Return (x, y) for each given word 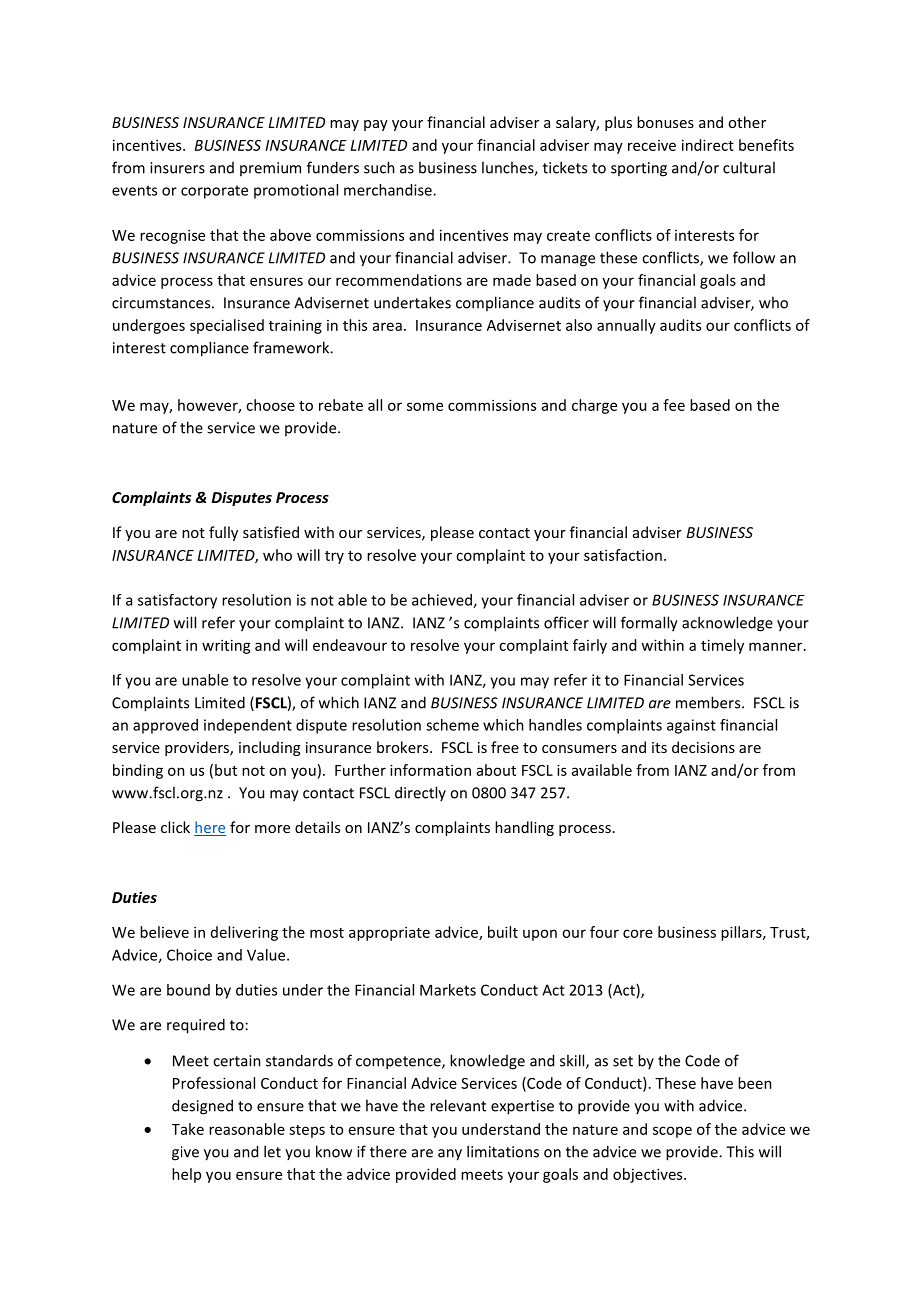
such (379, 167)
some (425, 406)
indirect (708, 145)
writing (226, 646)
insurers (177, 168)
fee (674, 405)
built (503, 932)
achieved (443, 601)
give (185, 1153)
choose (270, 405)
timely (722, 646)
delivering (244, 933)
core (638, 933)
